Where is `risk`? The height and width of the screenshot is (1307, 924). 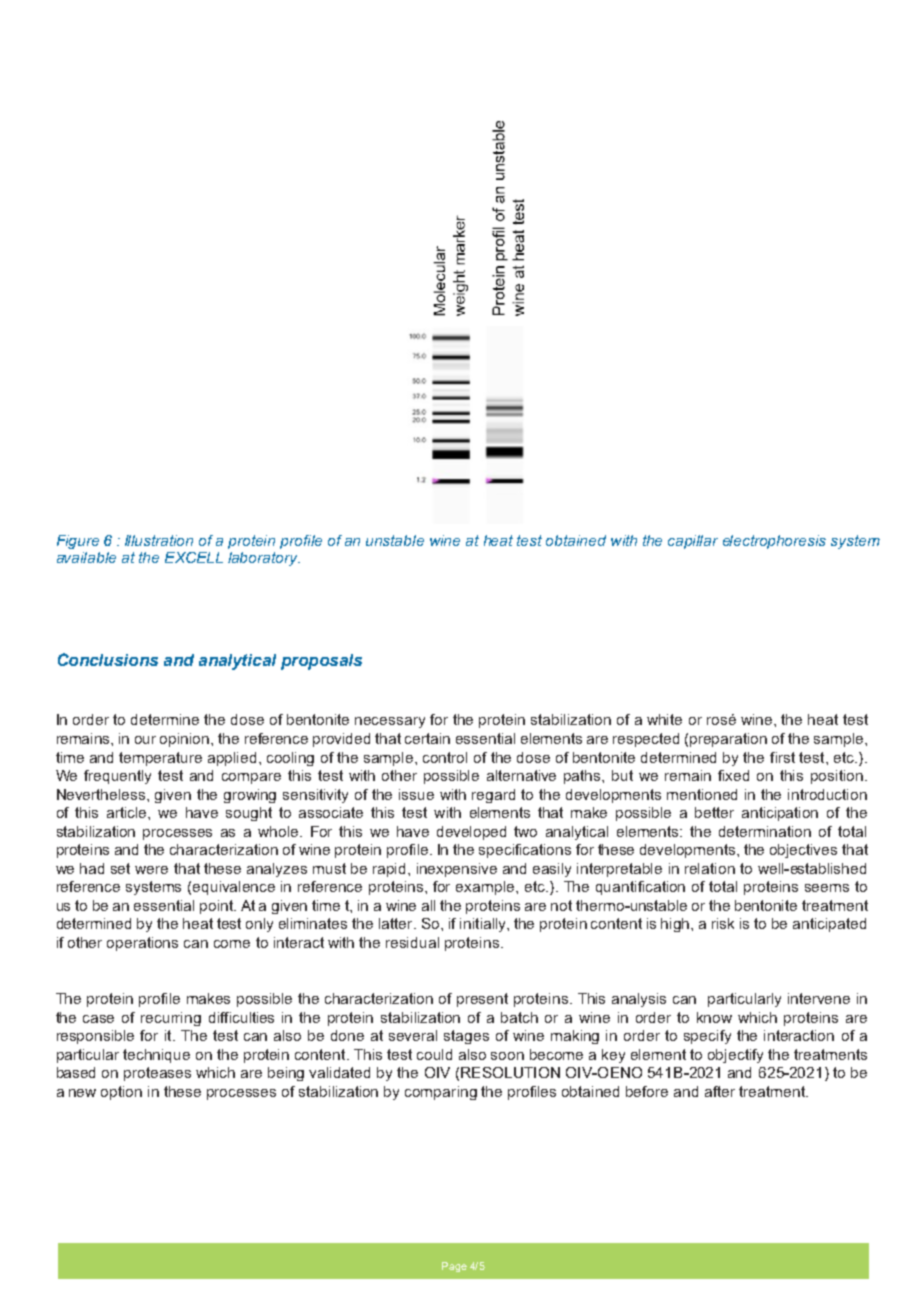 risk is located at coordinates (723, 923).
